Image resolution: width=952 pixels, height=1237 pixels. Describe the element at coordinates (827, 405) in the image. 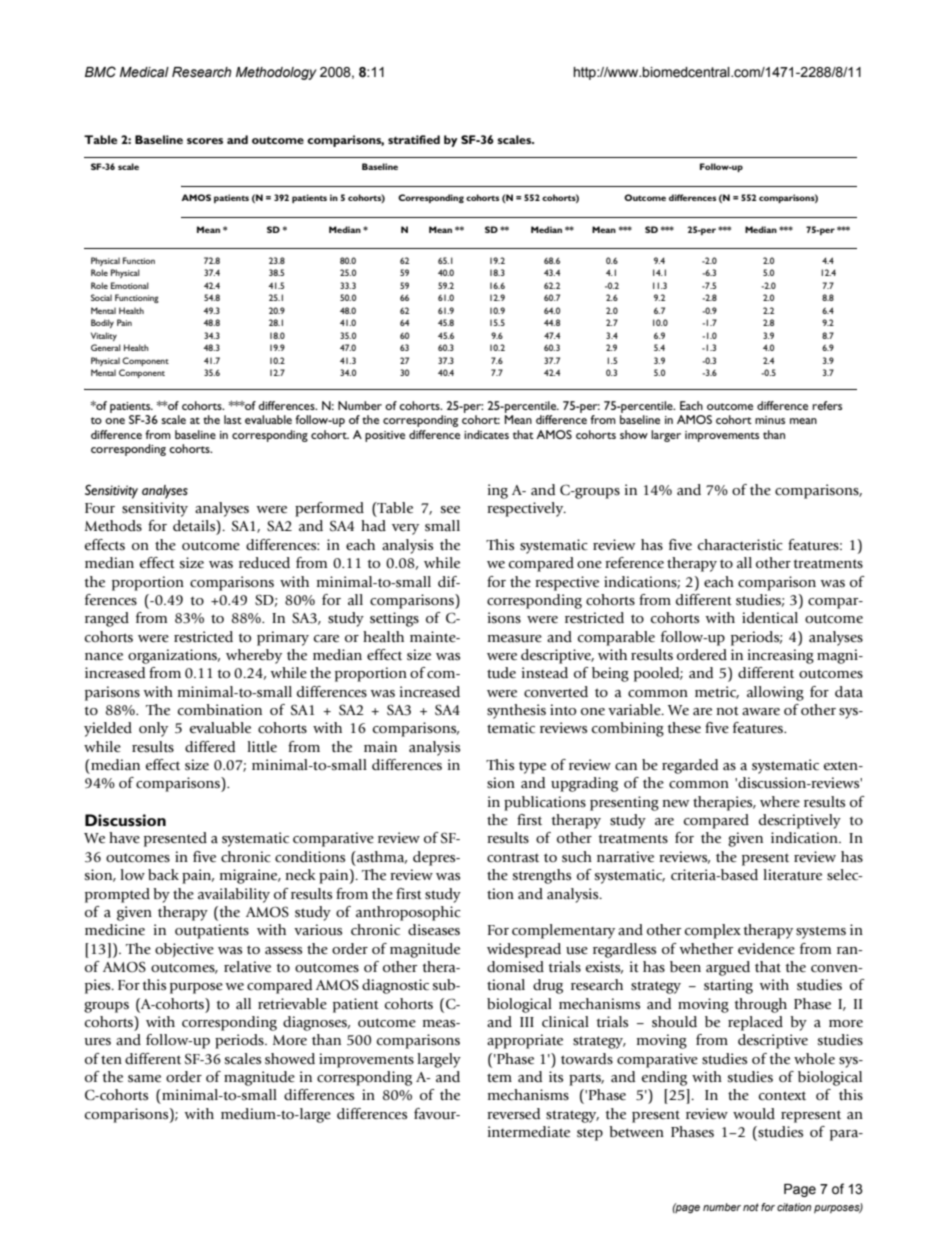

I see `refers` at that location.
